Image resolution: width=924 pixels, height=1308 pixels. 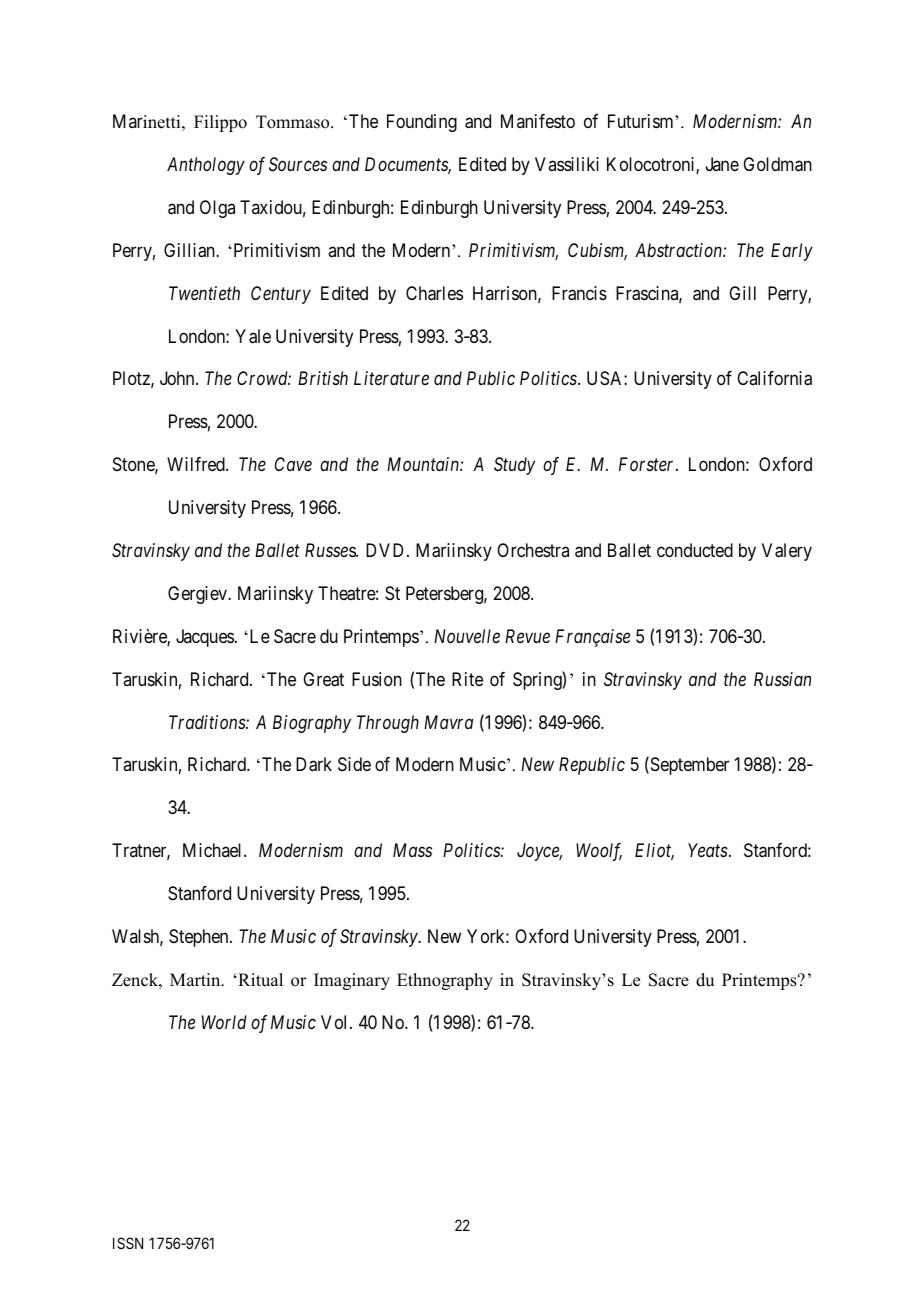 I want to click on Founding, so click(x=422, y=123).
